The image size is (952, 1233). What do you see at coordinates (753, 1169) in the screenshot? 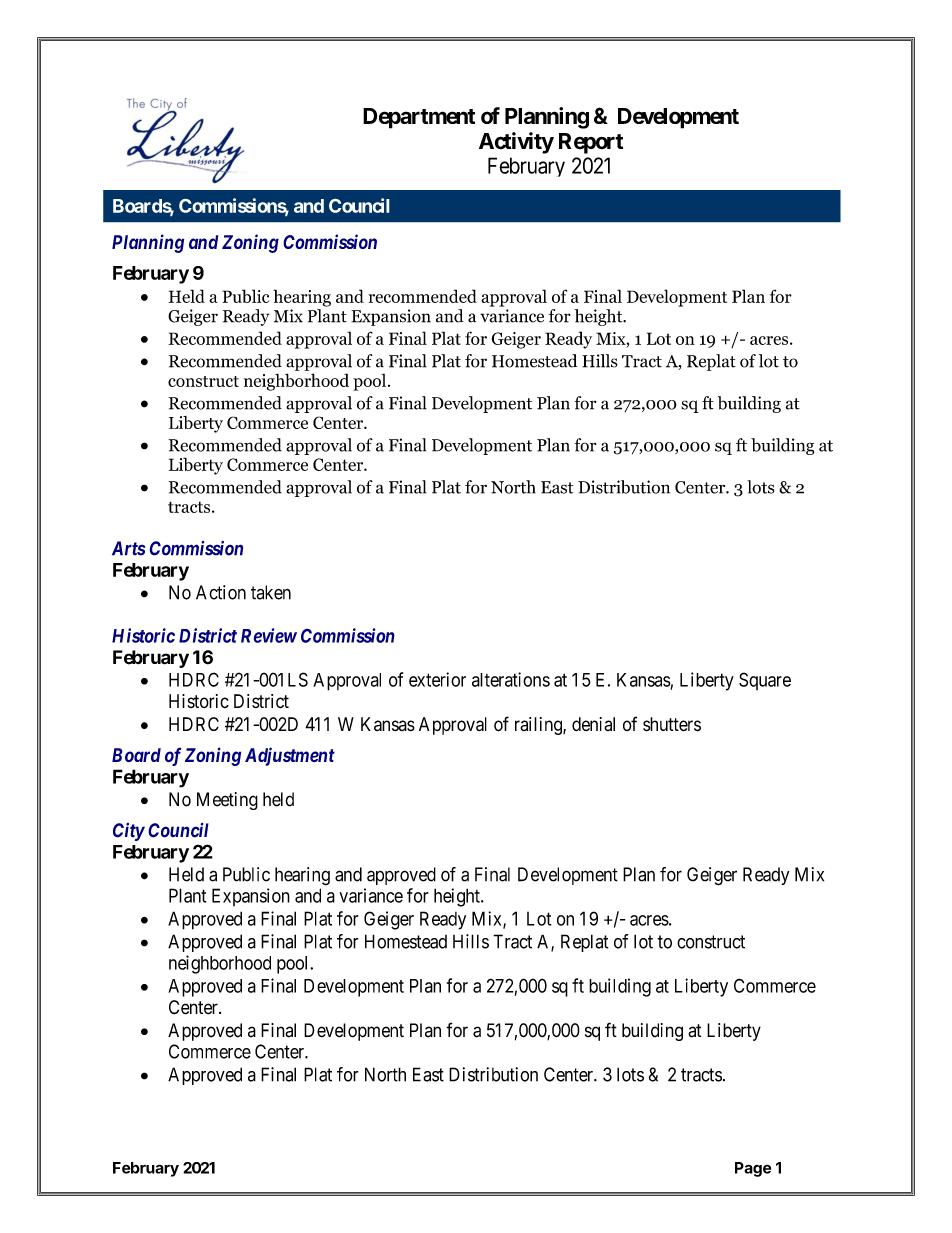
I see `Page` at bounding box center [753, 1169].
